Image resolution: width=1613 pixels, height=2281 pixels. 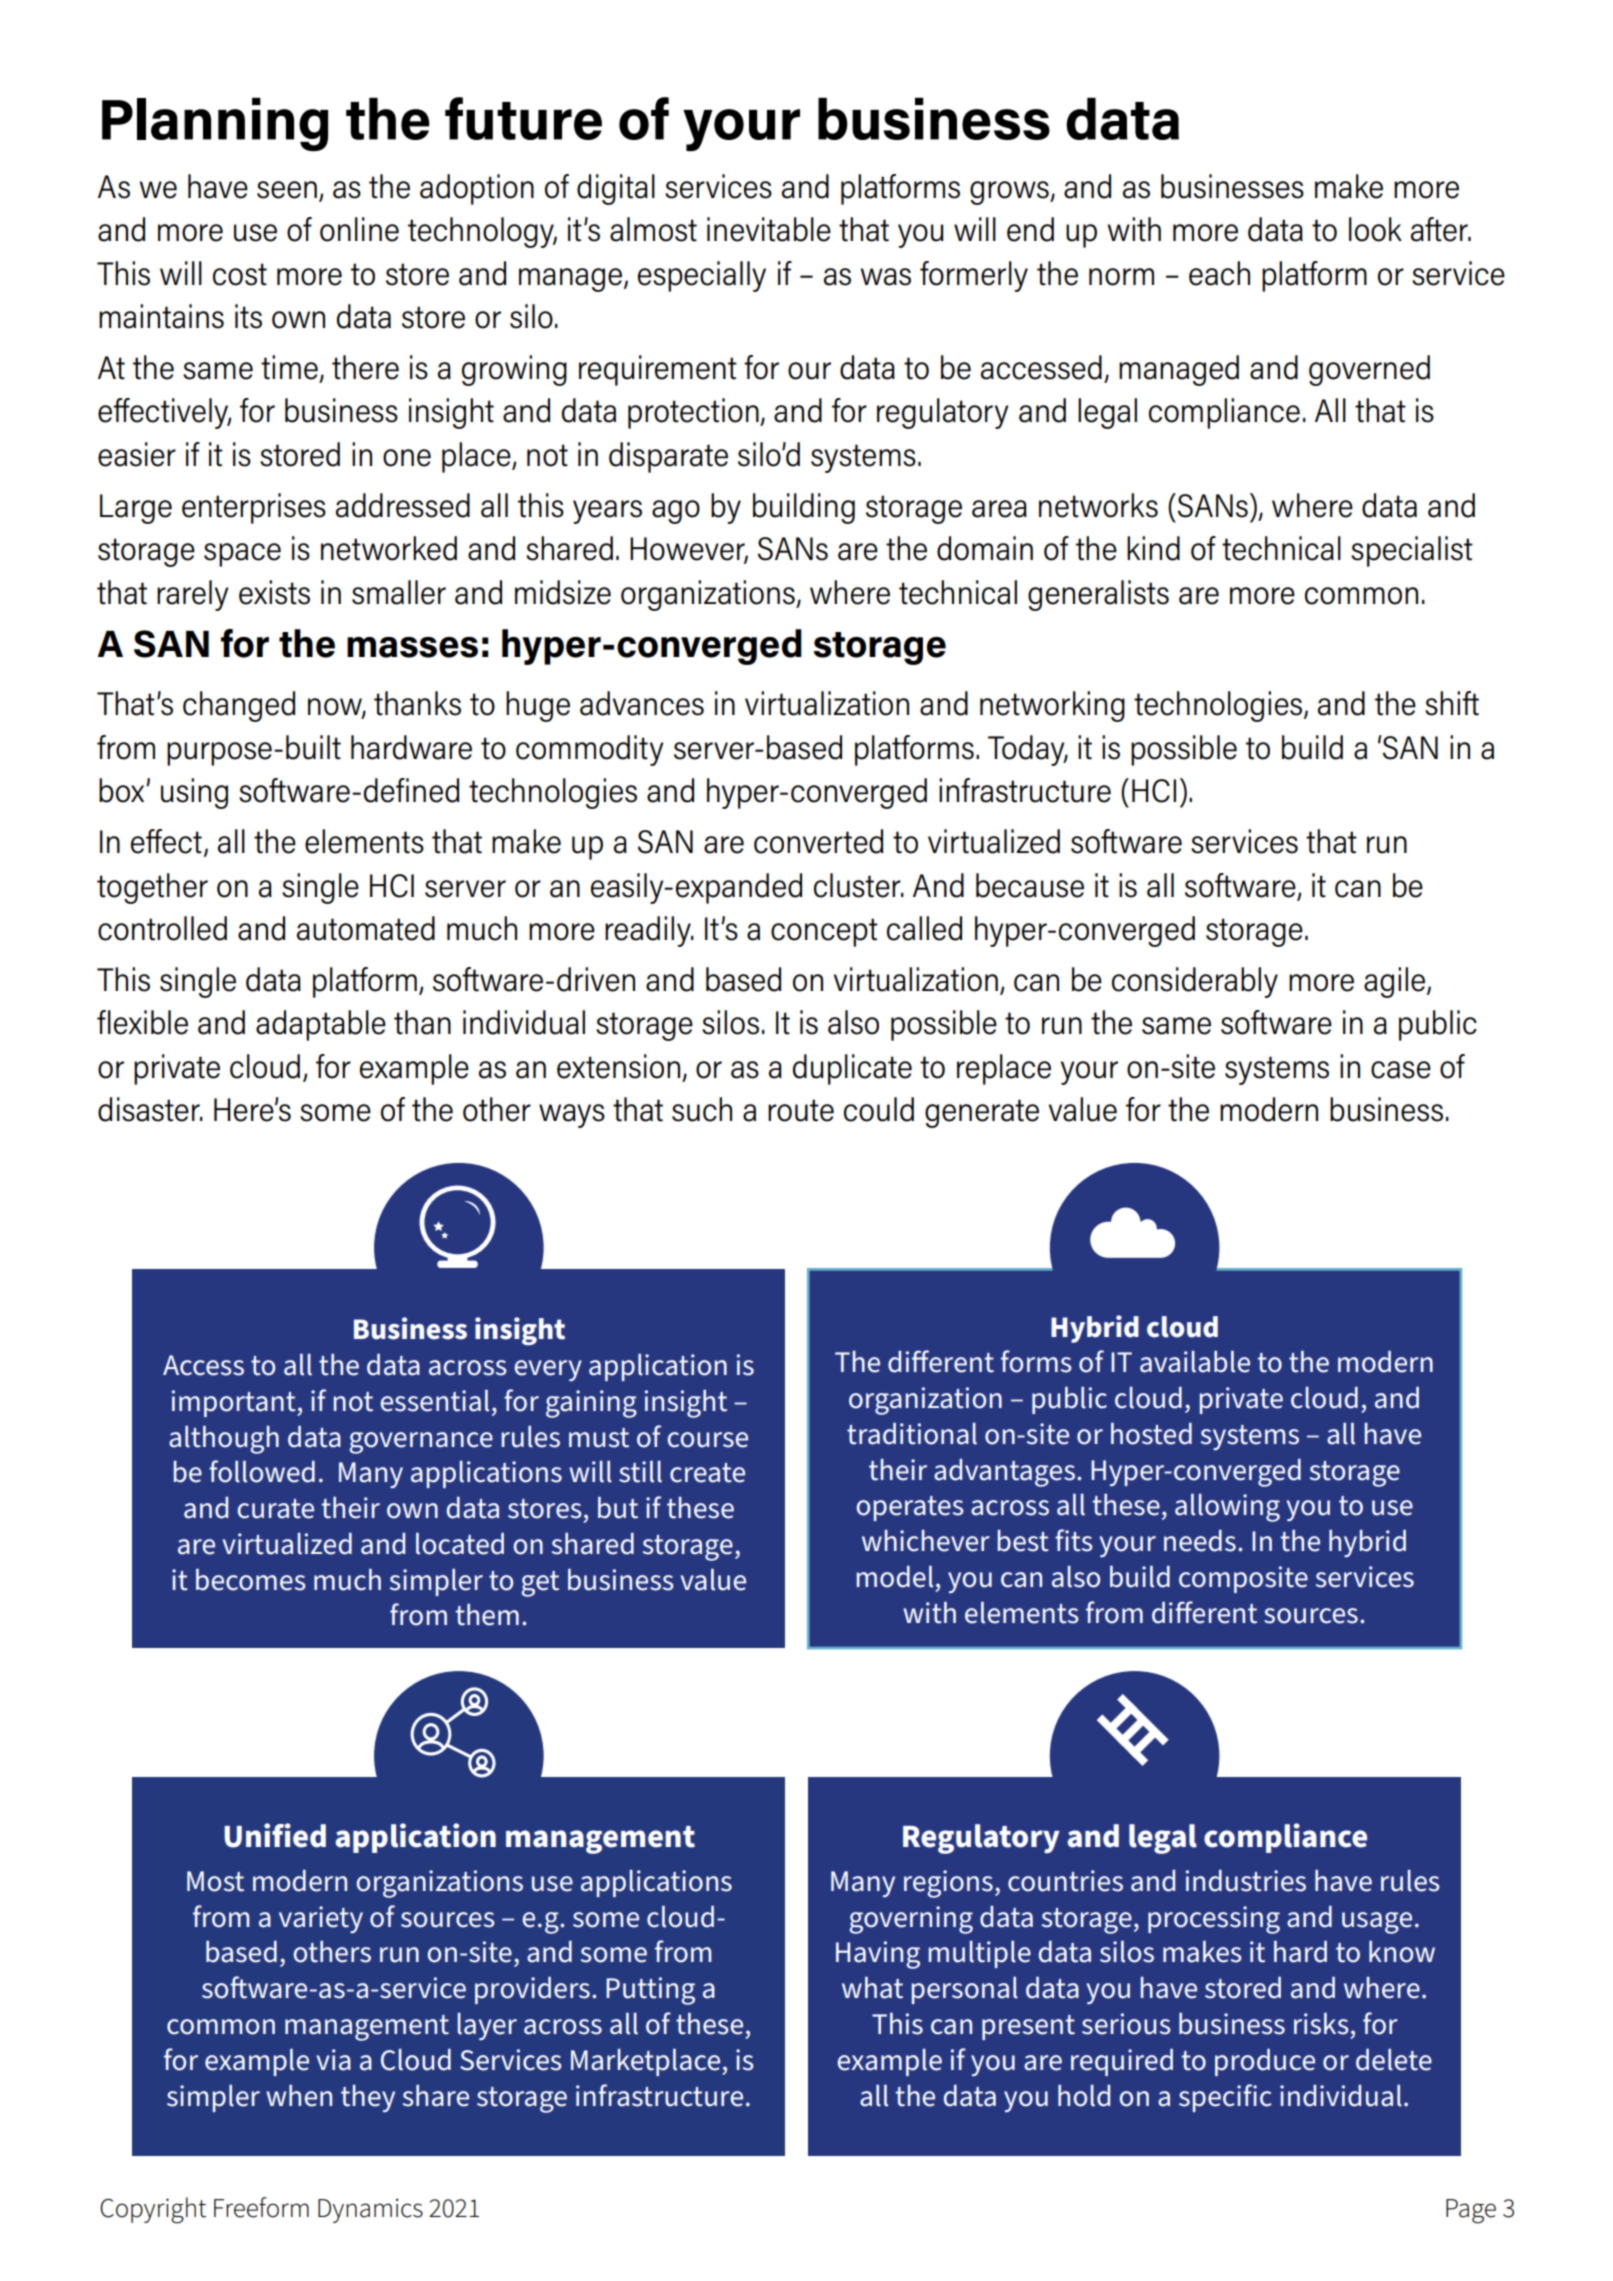 What do you see at coordinates (1375, 229) in the document?
I see `look` at bounding box center [1375, 229].
